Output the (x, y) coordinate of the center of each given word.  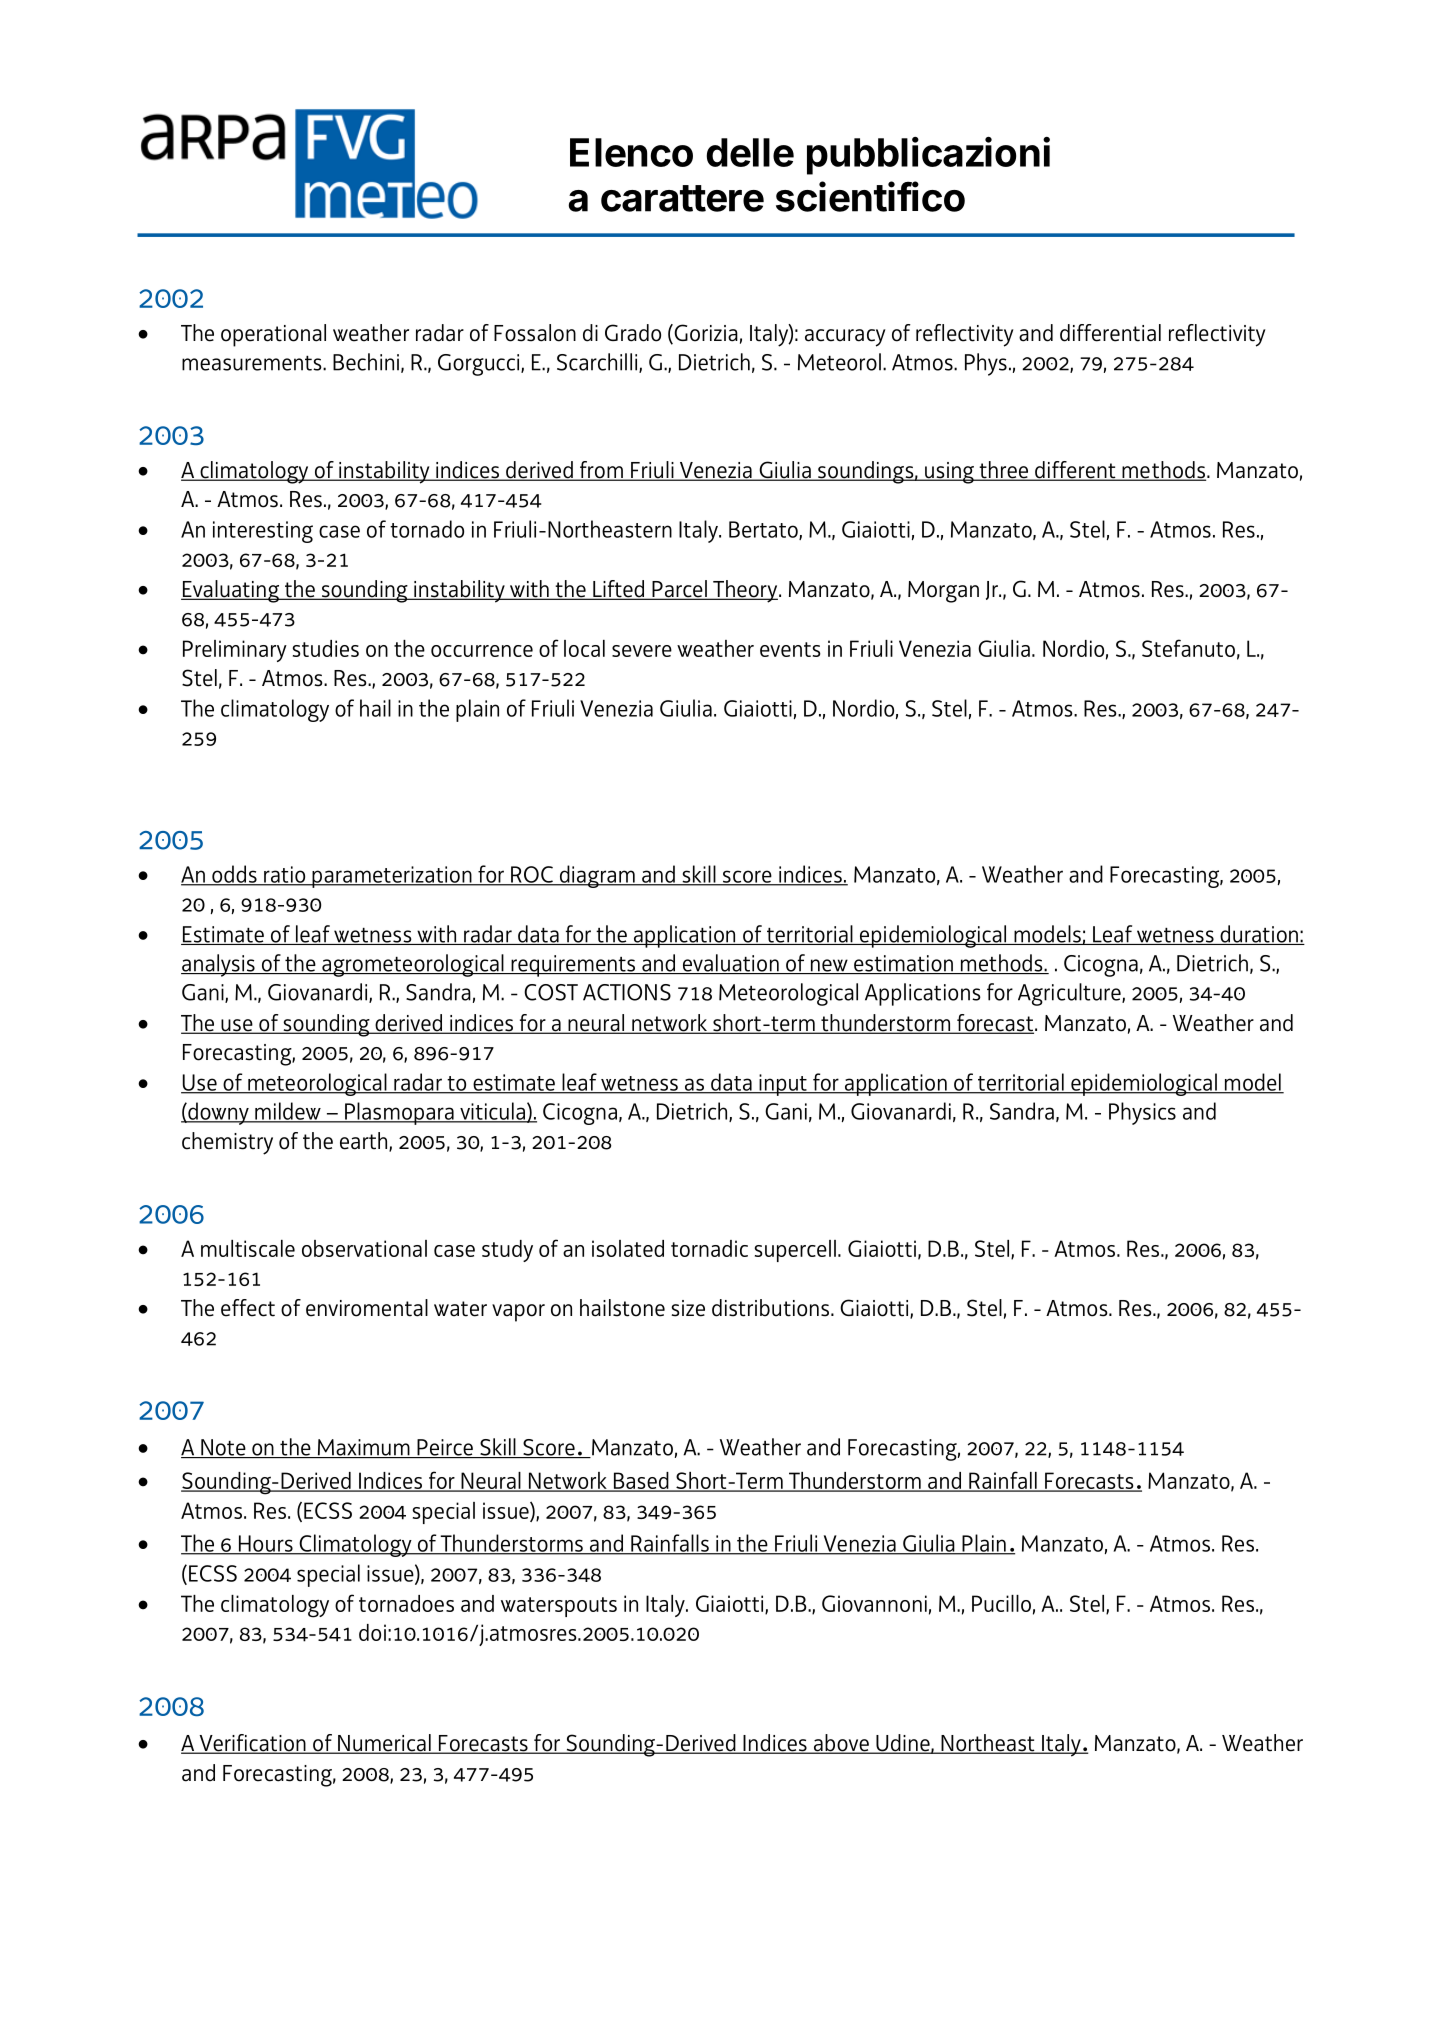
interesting (263, 532)
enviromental (367, 1308)
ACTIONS (627, 992)
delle (750, 152)
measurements (253, 363)
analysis (219, 965)
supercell (795, 1251)
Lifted (619, 590)
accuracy (845, 338)
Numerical (384, 1744)
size (688, 1308)
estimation (903, 964)
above (841, 1744)
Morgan (943, 592)
